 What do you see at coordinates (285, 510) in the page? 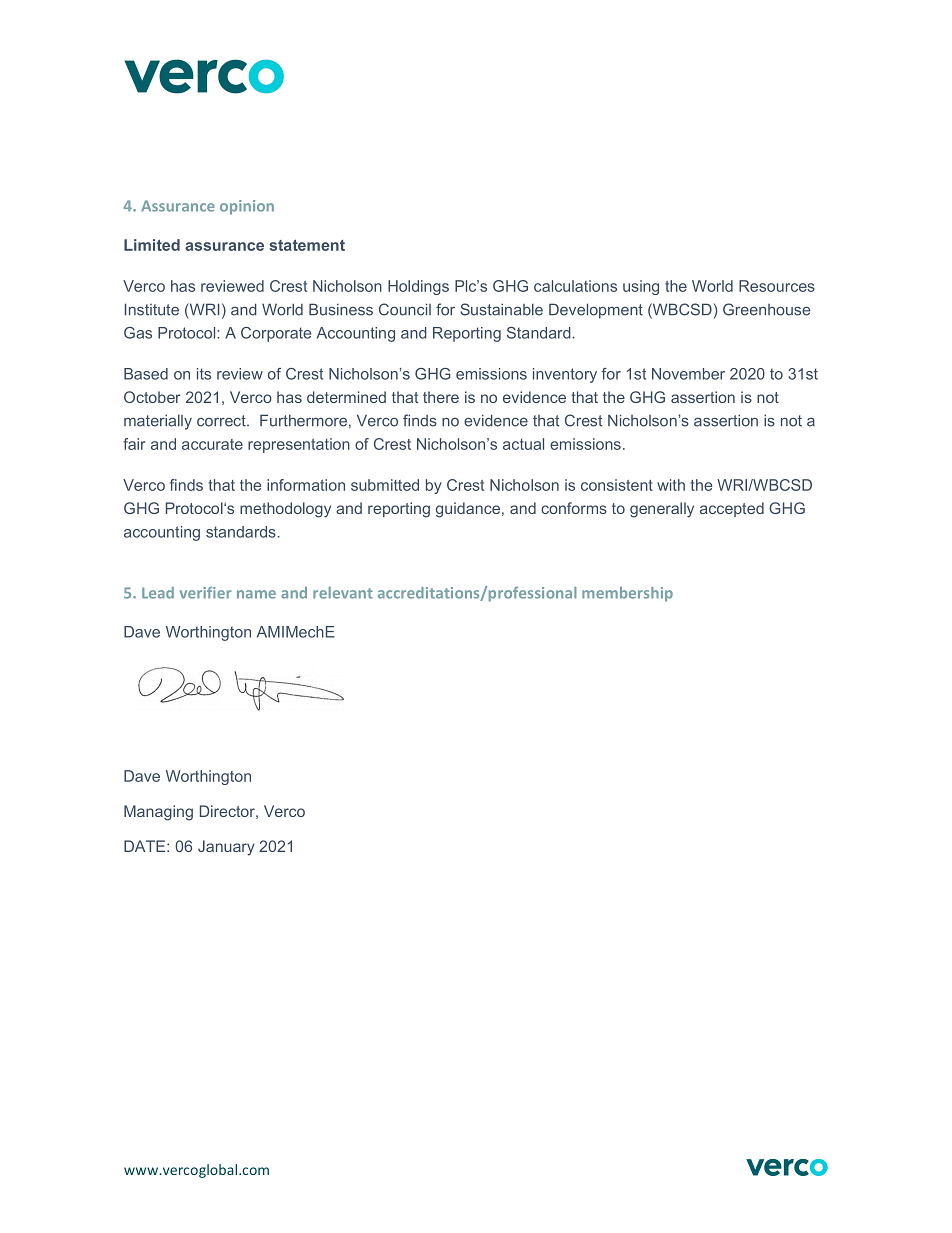
I see `methodology` at bounding box center [285, 510].
